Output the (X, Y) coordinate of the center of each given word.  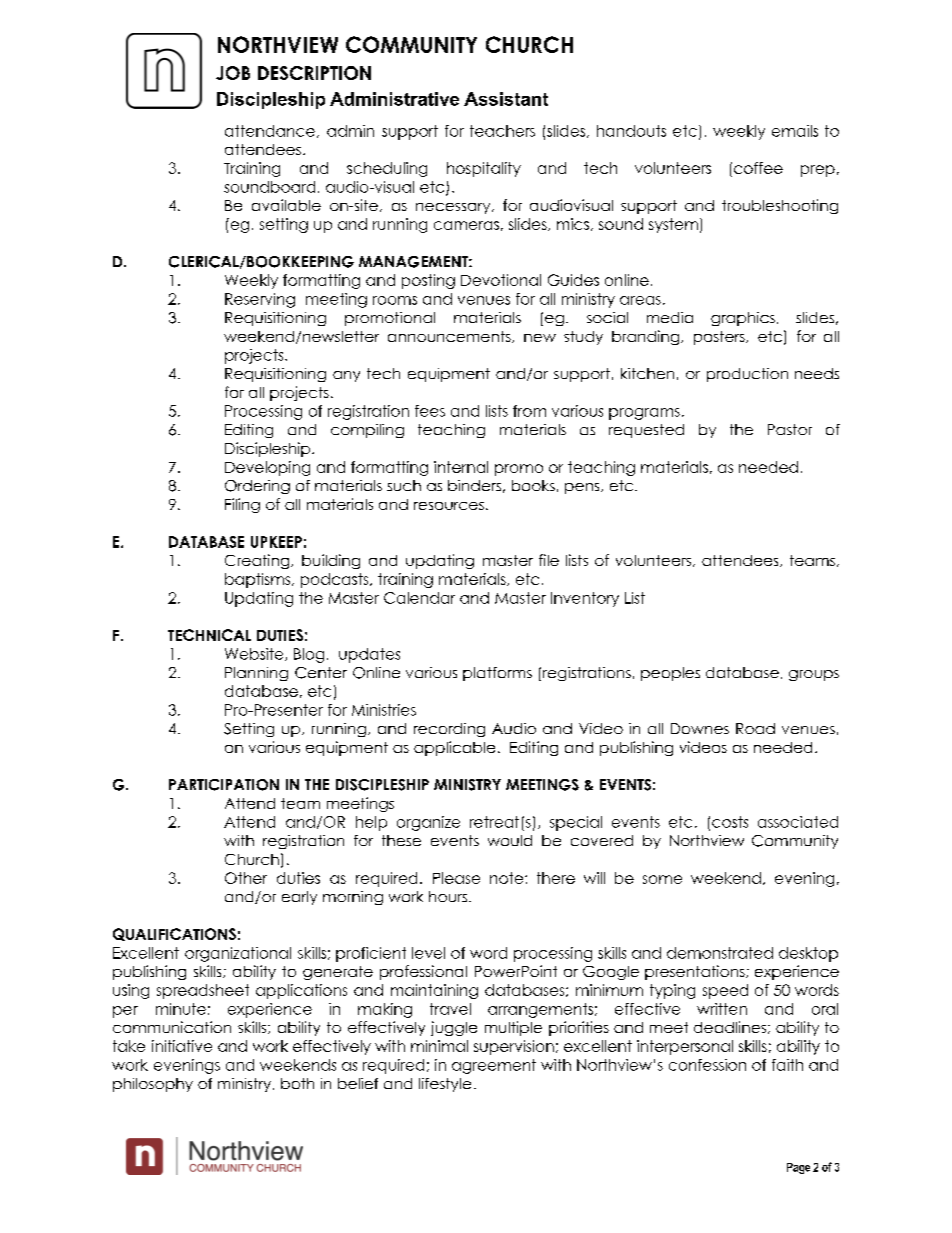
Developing (267, 468)
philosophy (153, 1085)
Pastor (790, 429)
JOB (233, 73)
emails (795, 131)
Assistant (506, 99)
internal (461, 467)
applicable (454, 748)
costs (730, 822)
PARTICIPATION (224, 785)
